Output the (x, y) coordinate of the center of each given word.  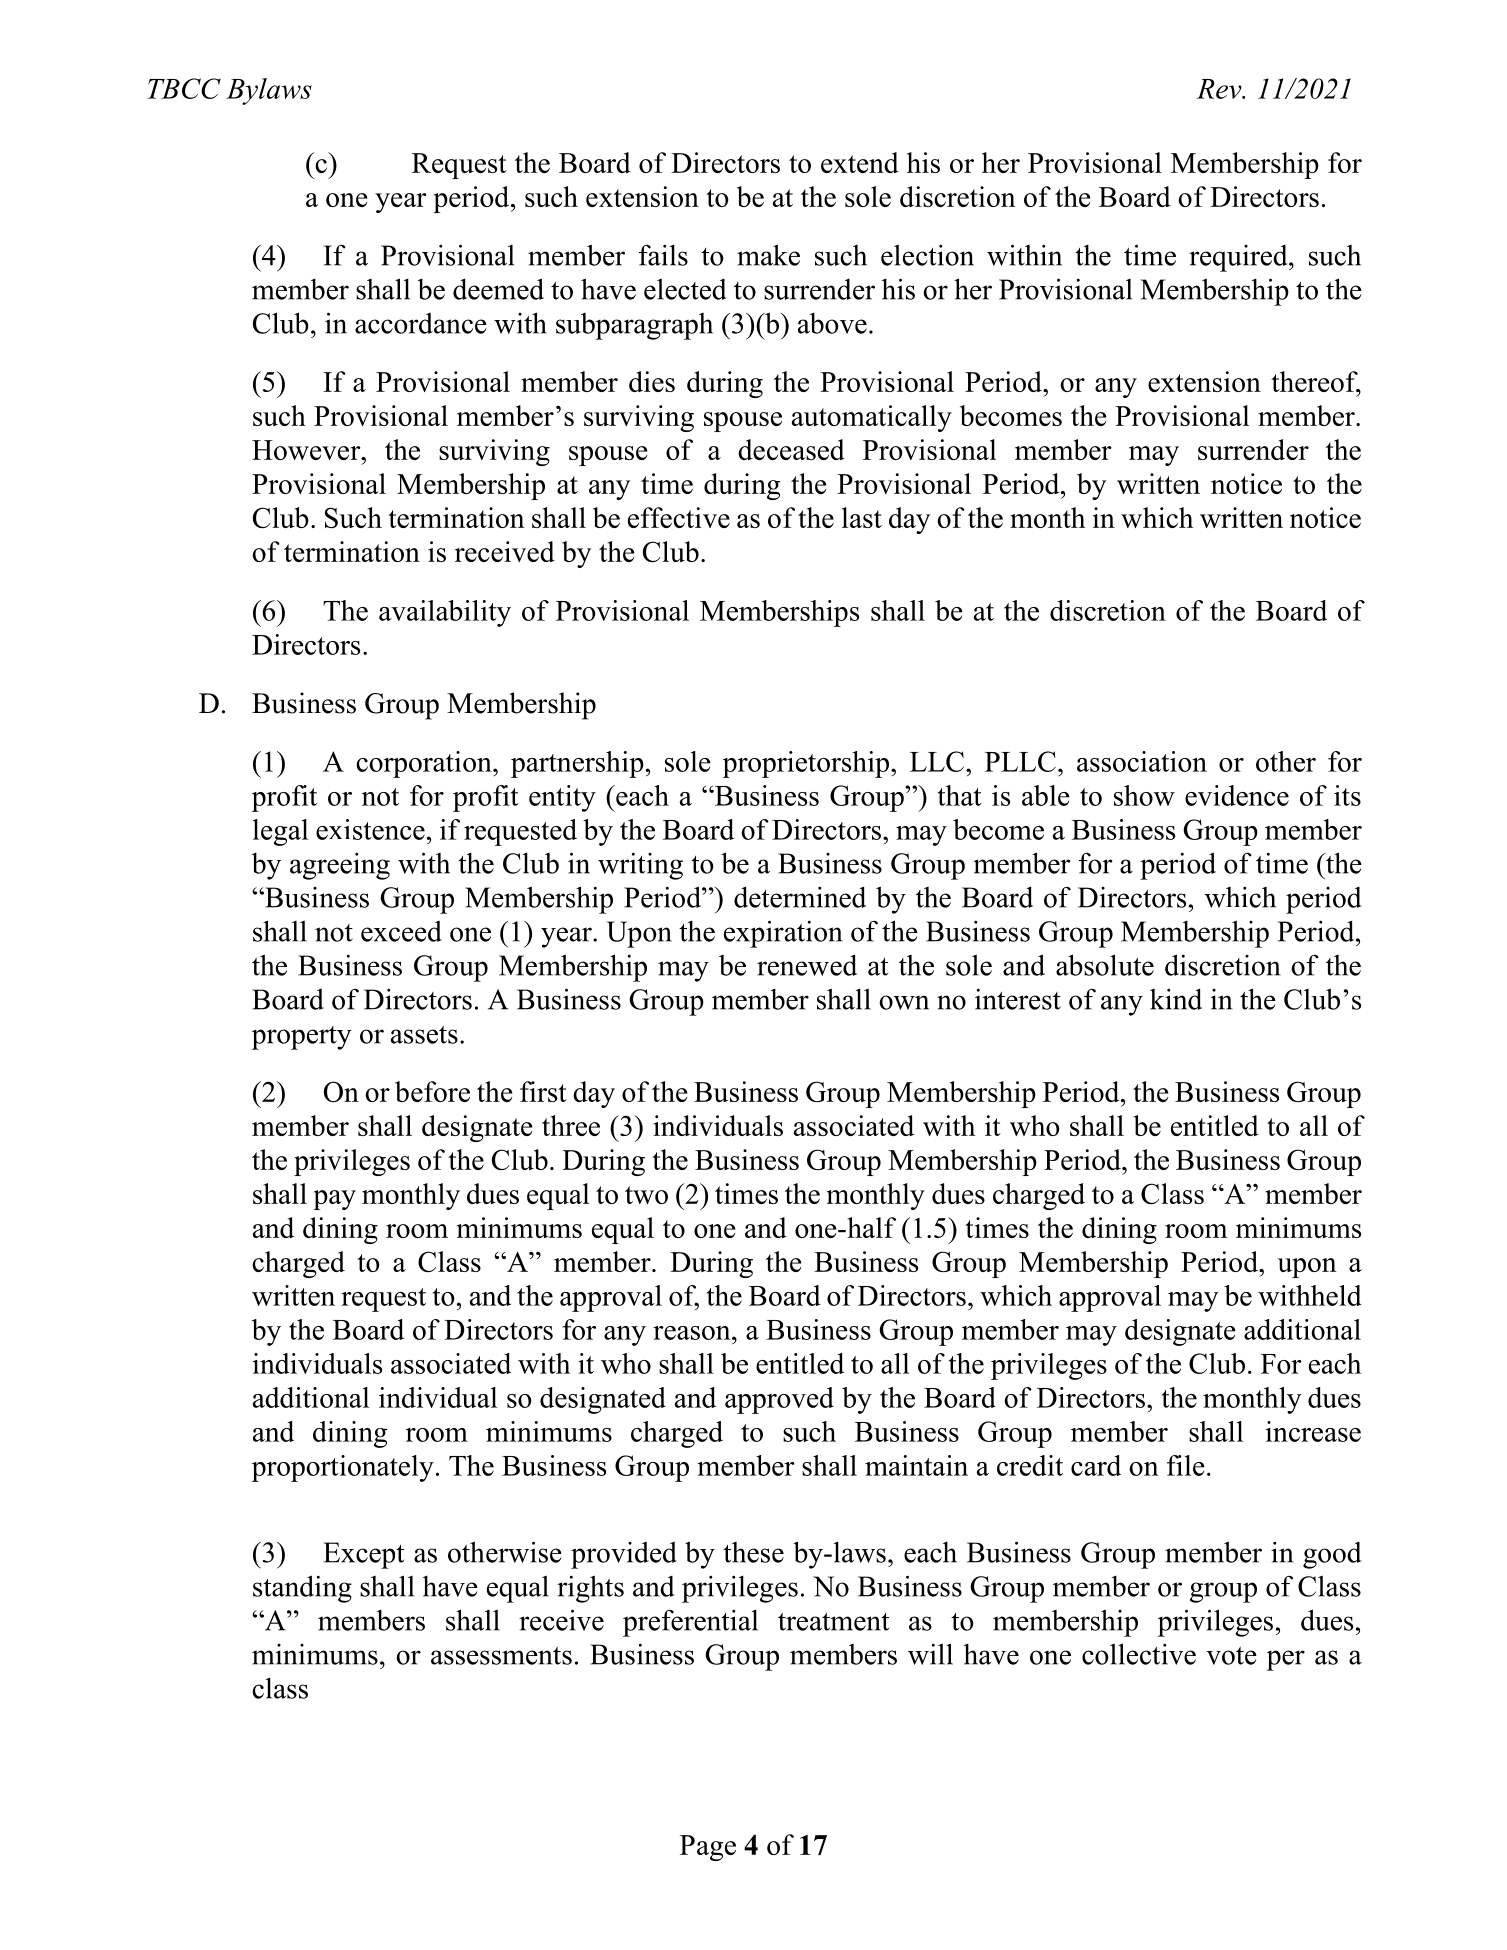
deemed (498, 289)
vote (1231, 1656)
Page (708, 1848)
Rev (1220, 89)
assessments (501, 1656)
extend (860, 162)
